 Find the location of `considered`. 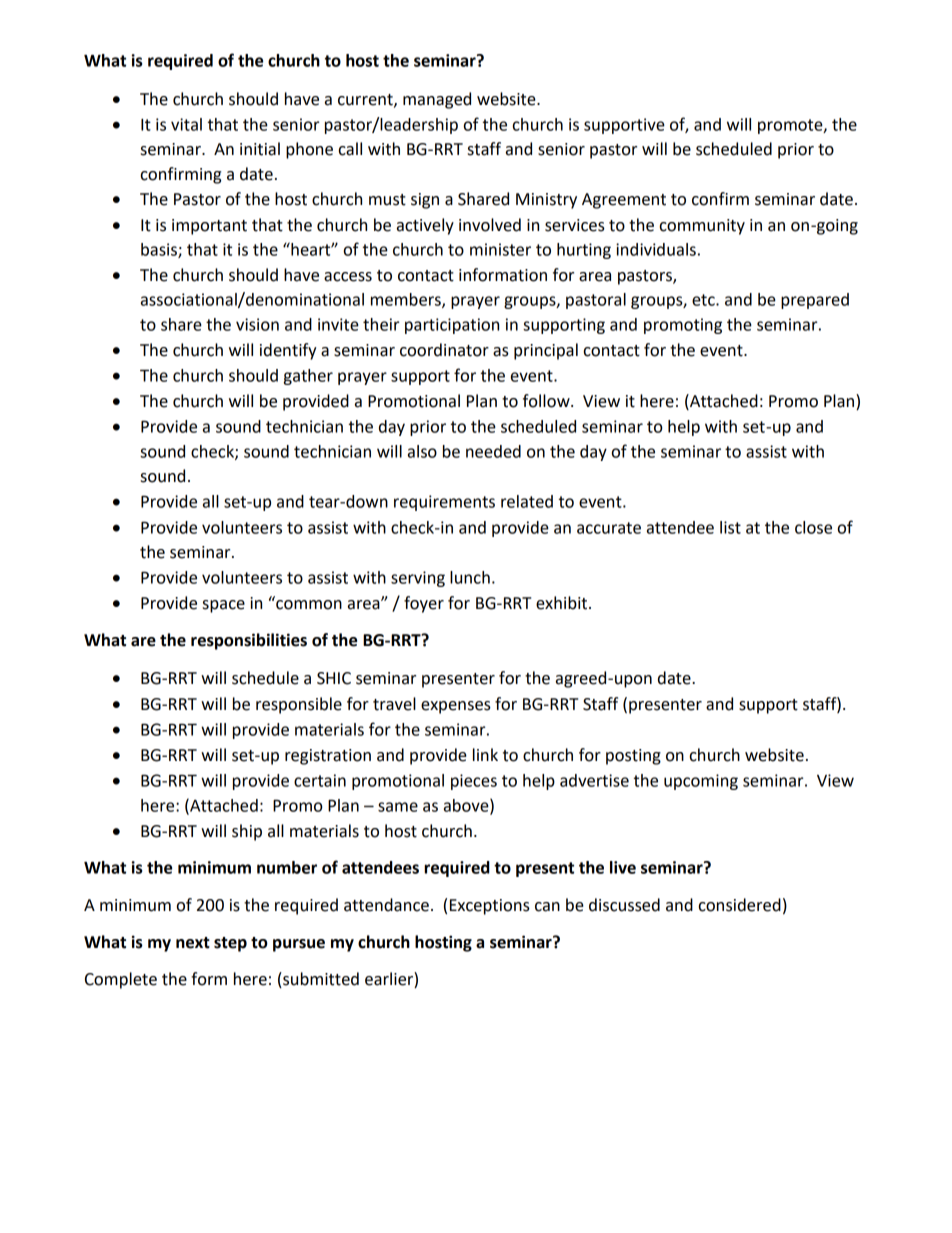

considered is located at coordinates (740, 905).
